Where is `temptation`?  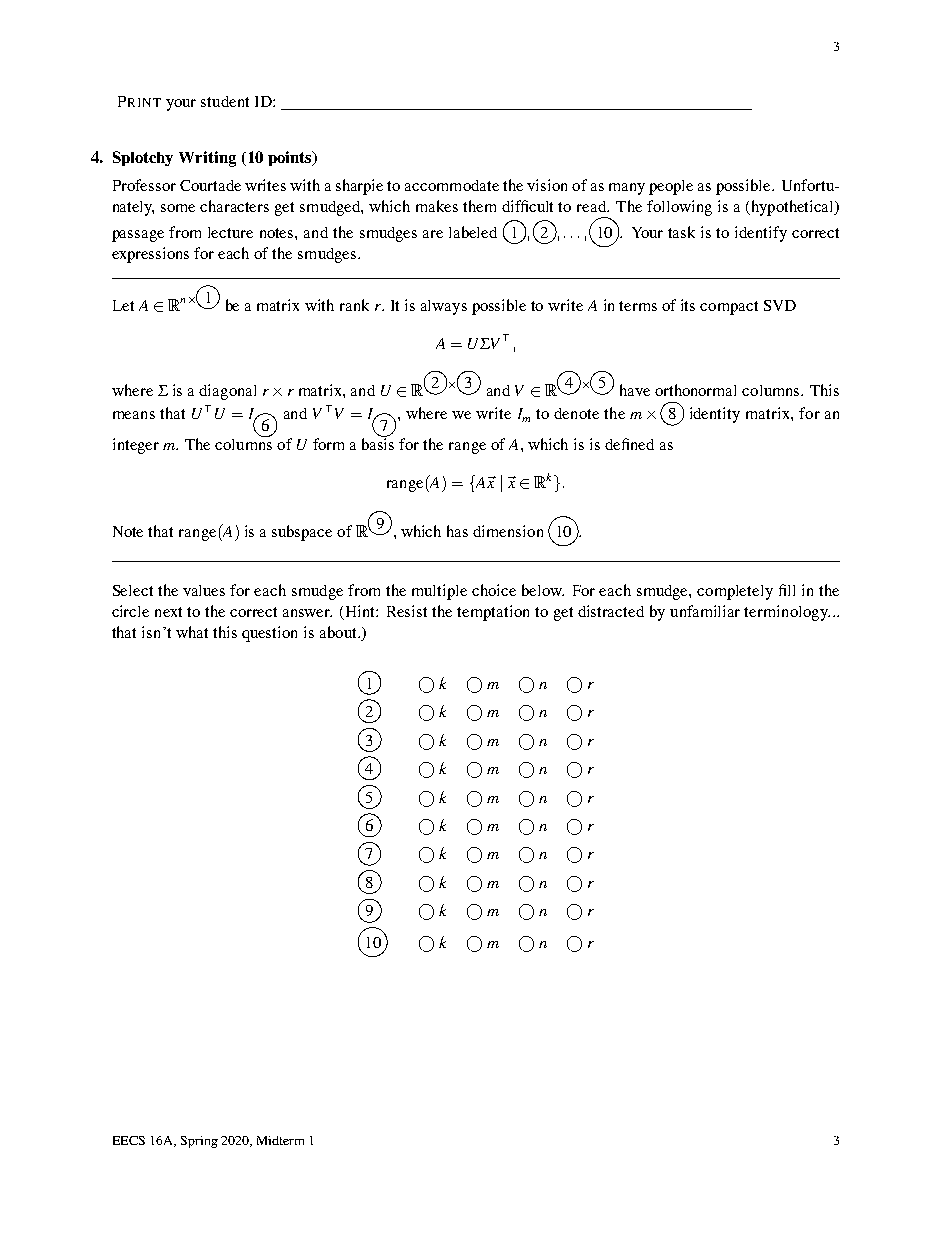 temptation is located at coordinates (493, 613).
